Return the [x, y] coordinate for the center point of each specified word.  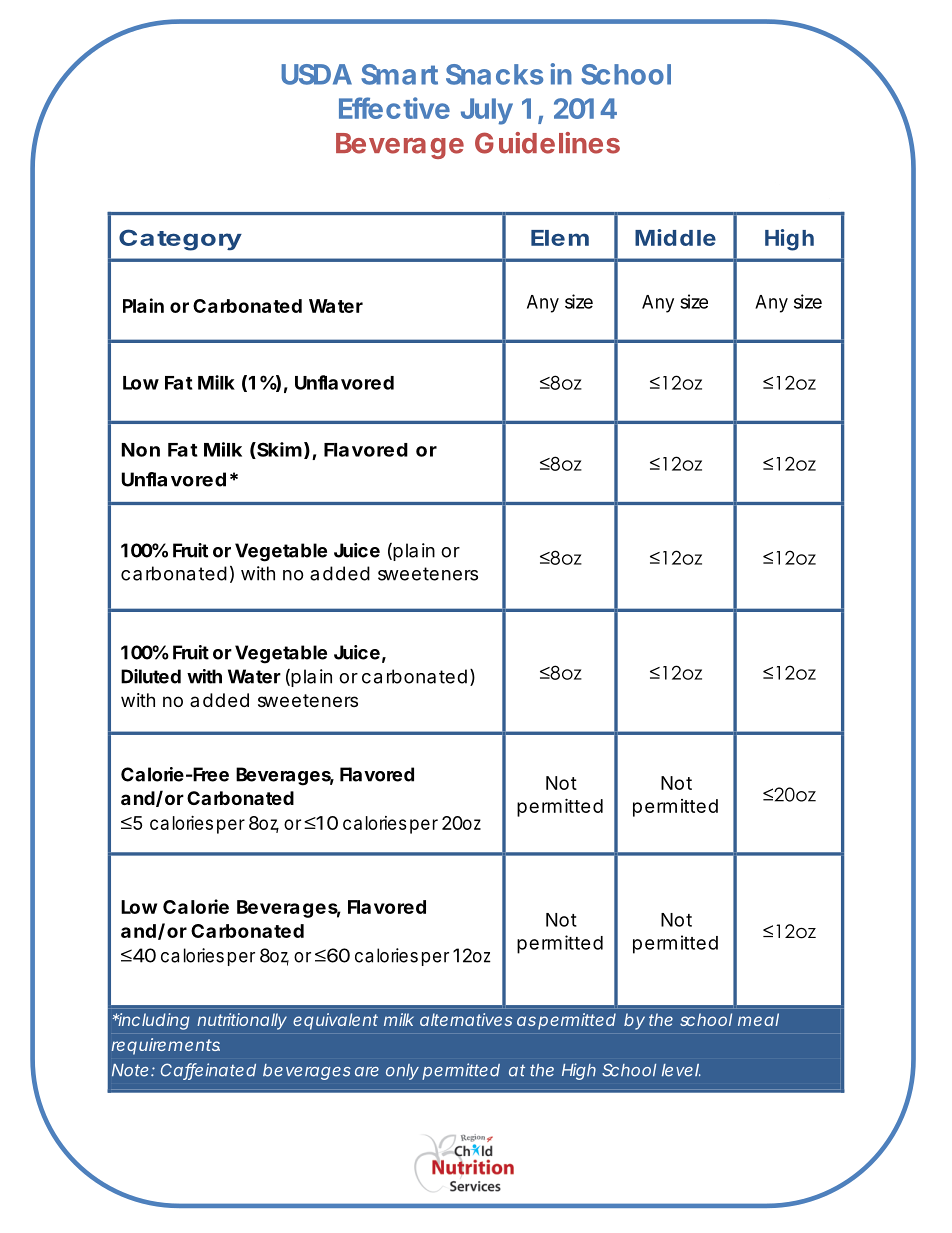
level [681, 1070]
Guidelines [547, 143]
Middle [675, 237]
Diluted [151, 676]
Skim [278, 450]
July [487, 111]
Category [180, 240]
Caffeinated [208, 1071]
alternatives [466, 1019]
